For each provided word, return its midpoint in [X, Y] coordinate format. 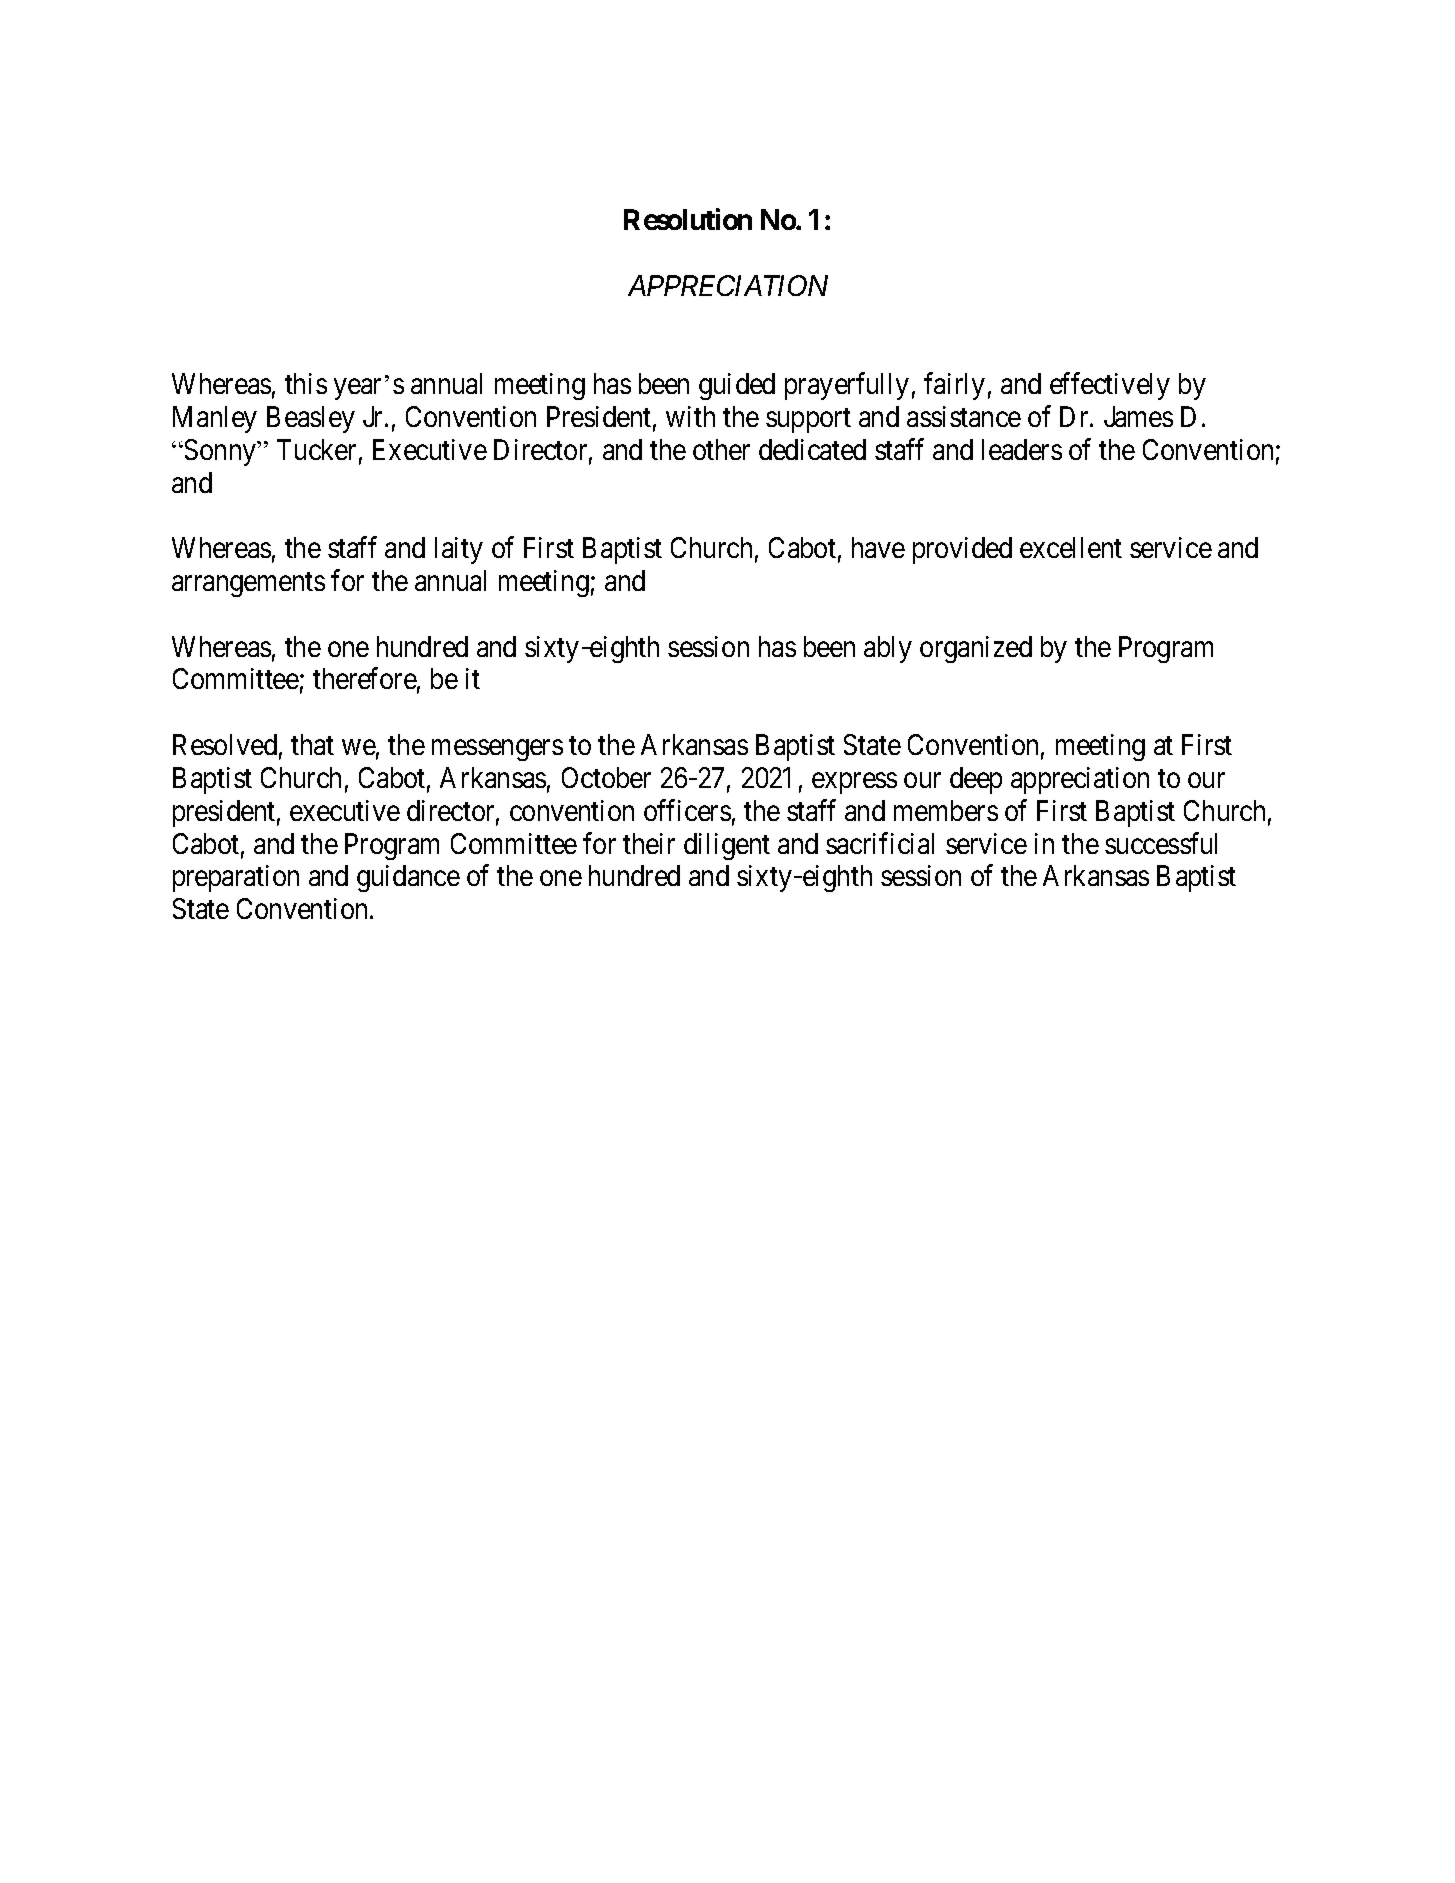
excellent [1071, 547]
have [878, 547]
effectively [1110, 386]
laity [459, 550]
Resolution [688, 219]
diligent [727, 846]
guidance [408, 878]
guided [737, 386]
